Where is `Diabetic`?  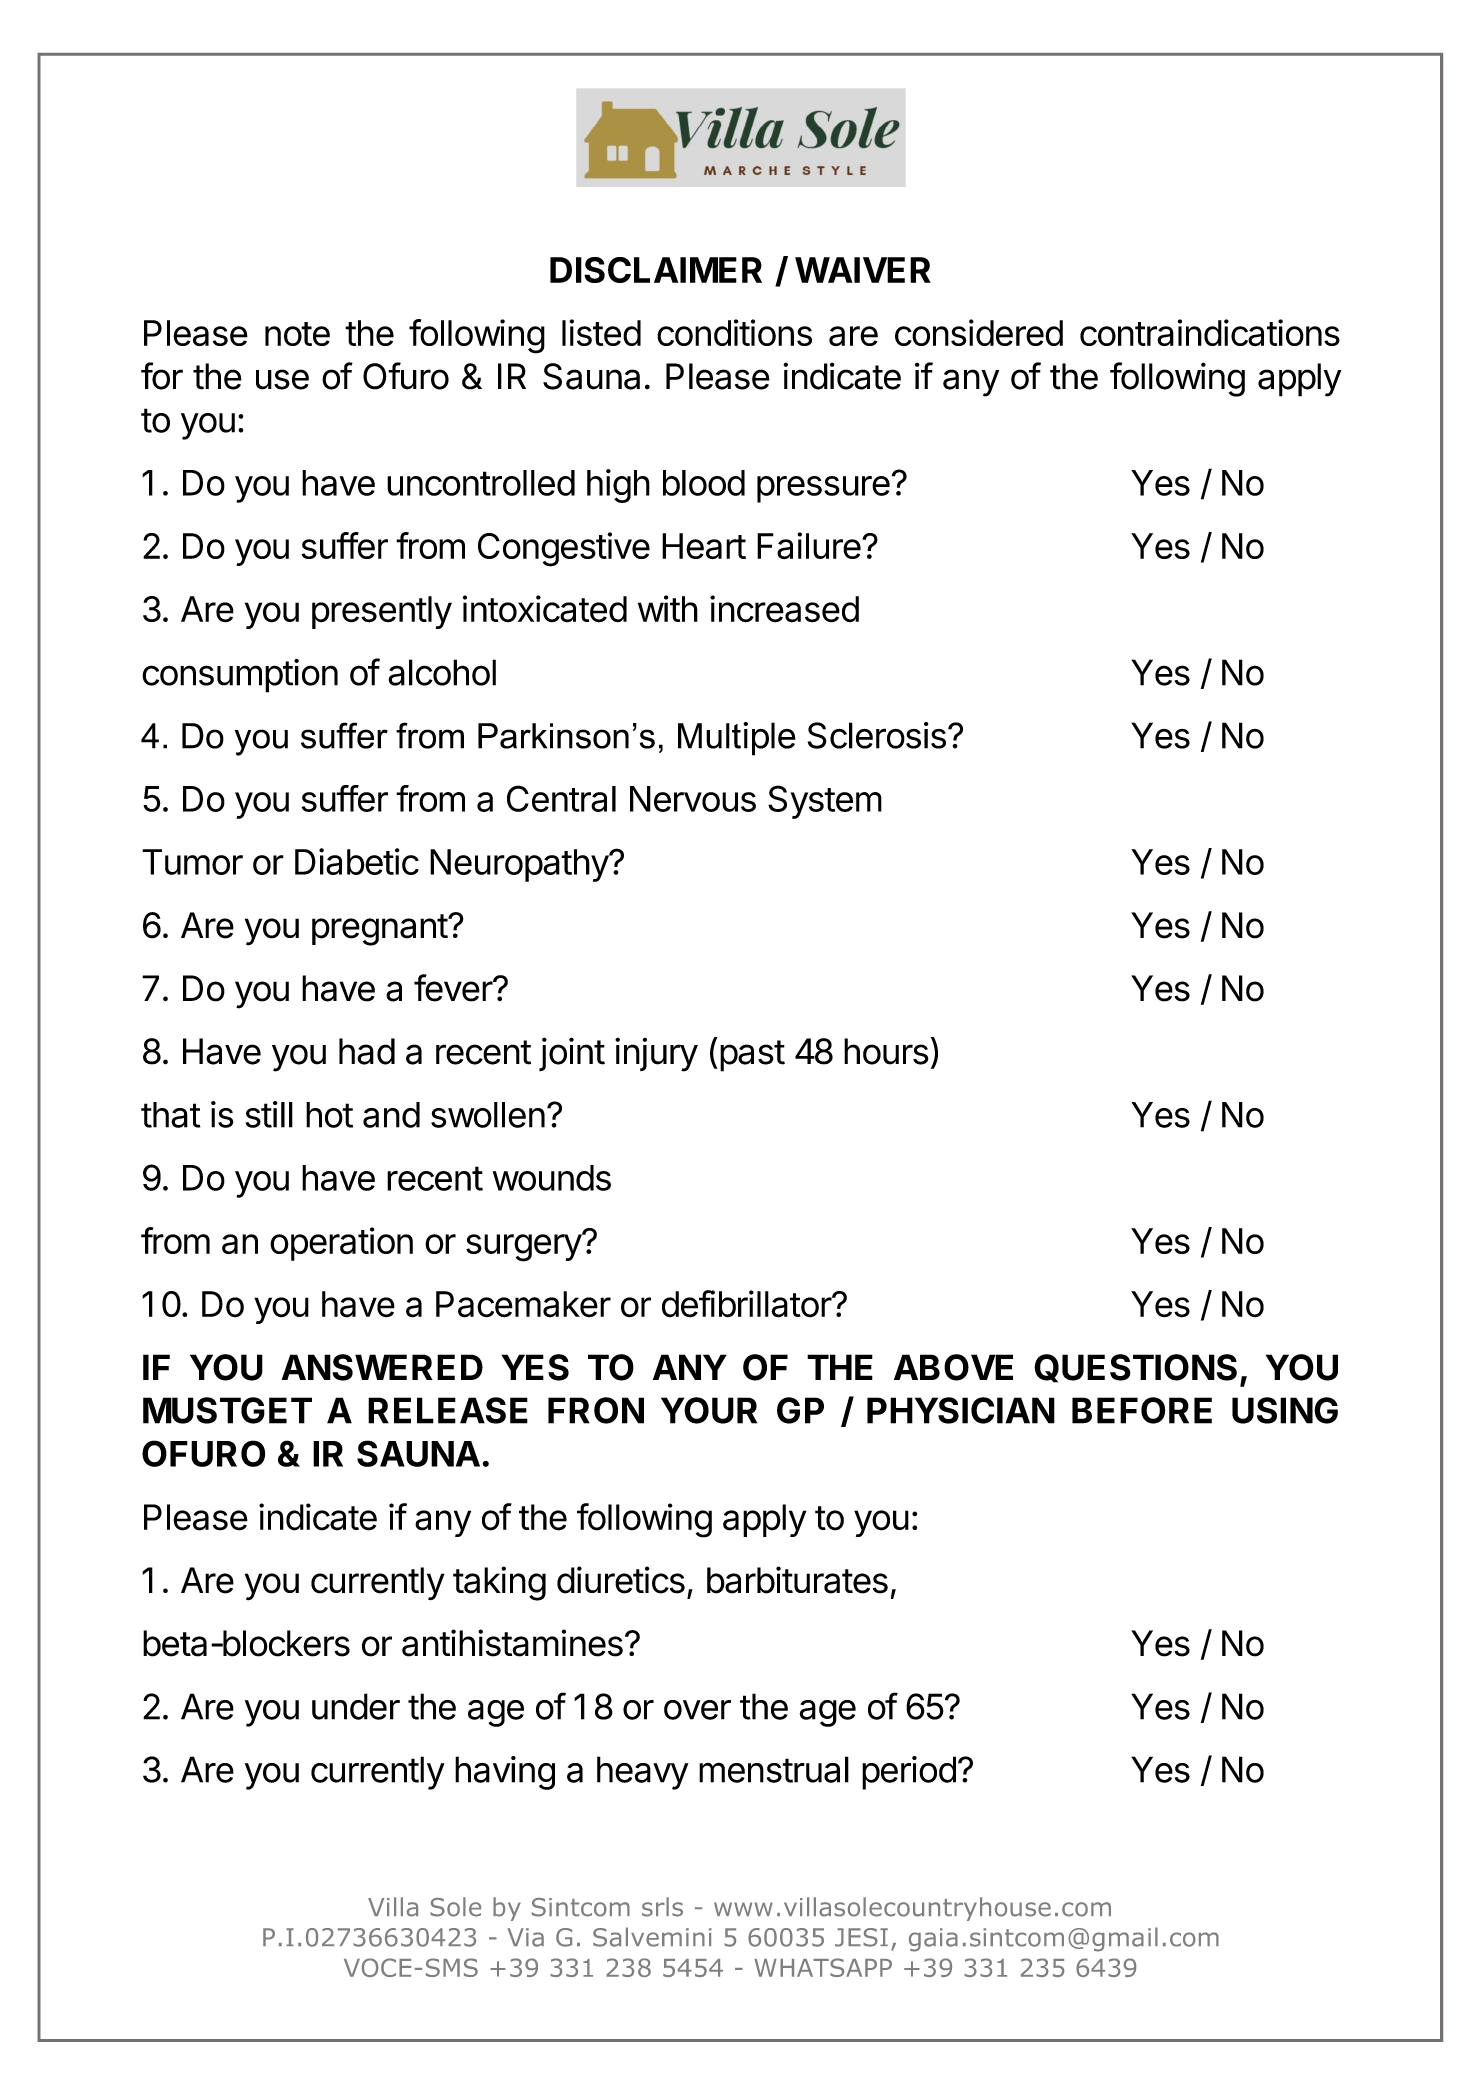
Diabetic is located at coordinates (357, 861).
